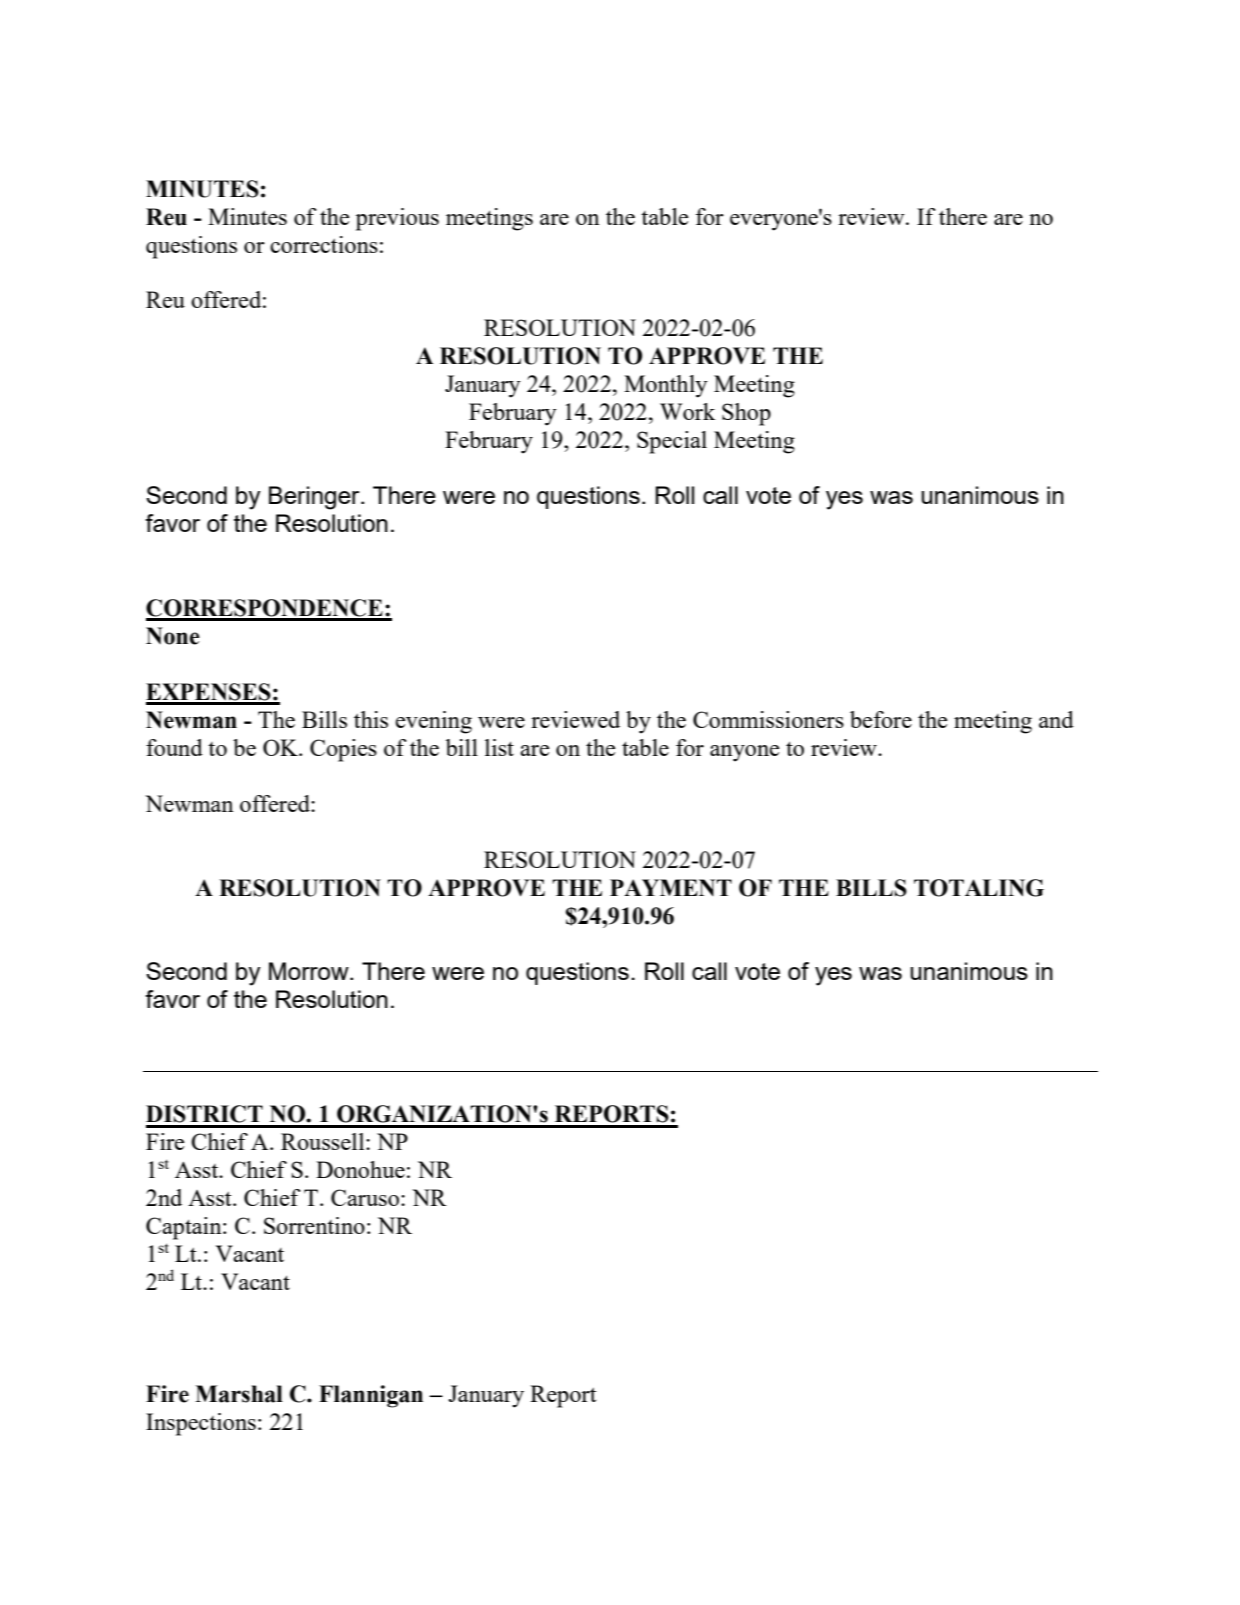 The image size is (1240, 1605). I want to click on Morrow, so click(310, 971).
